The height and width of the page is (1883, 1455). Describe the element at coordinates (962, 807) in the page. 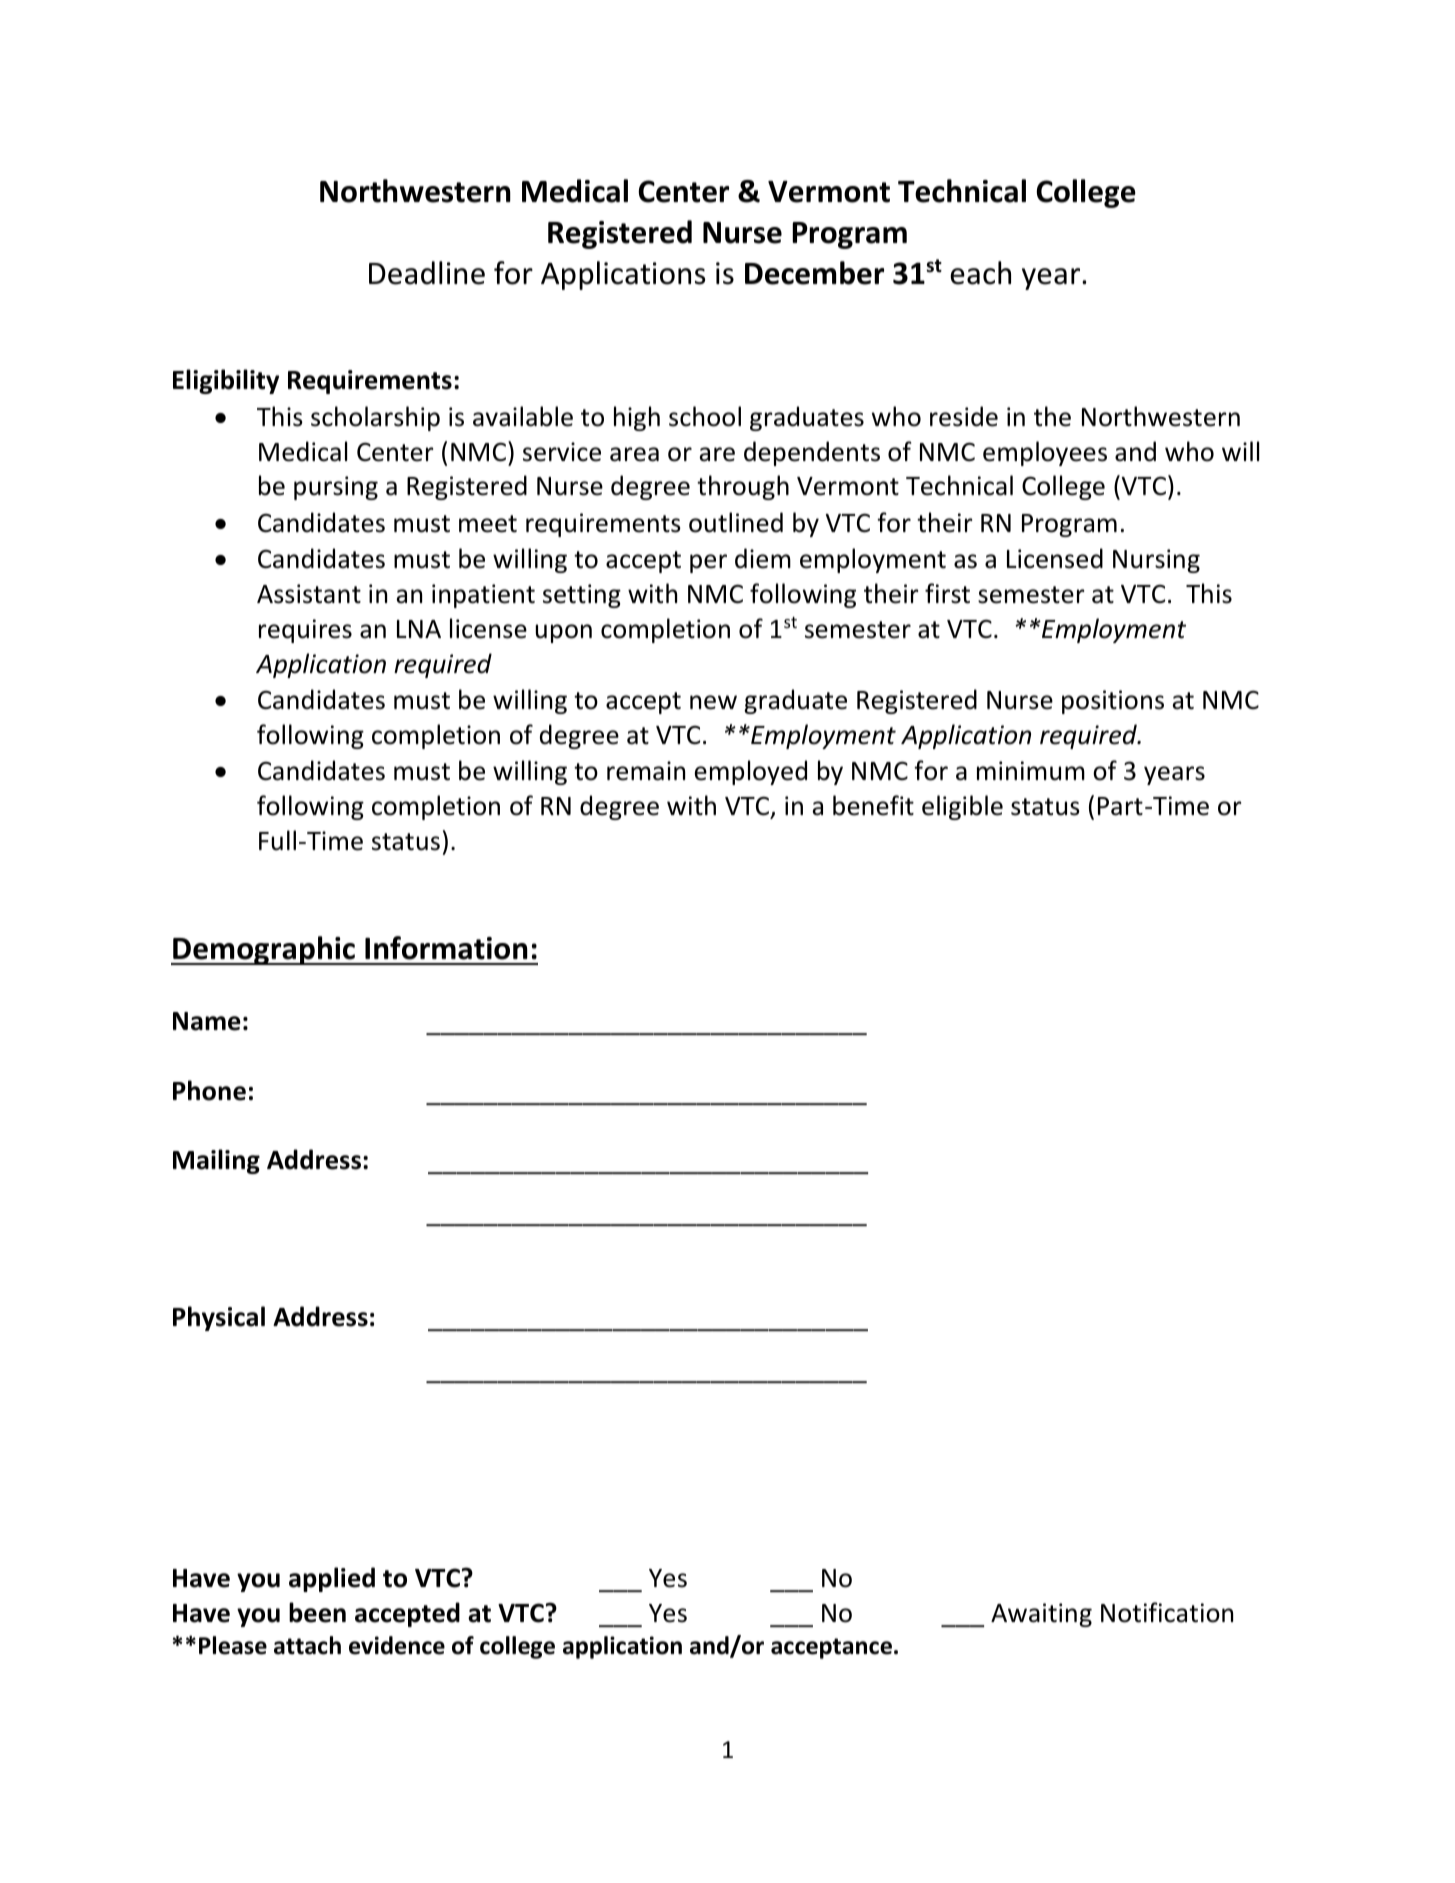

I see `eligible` at that location.
